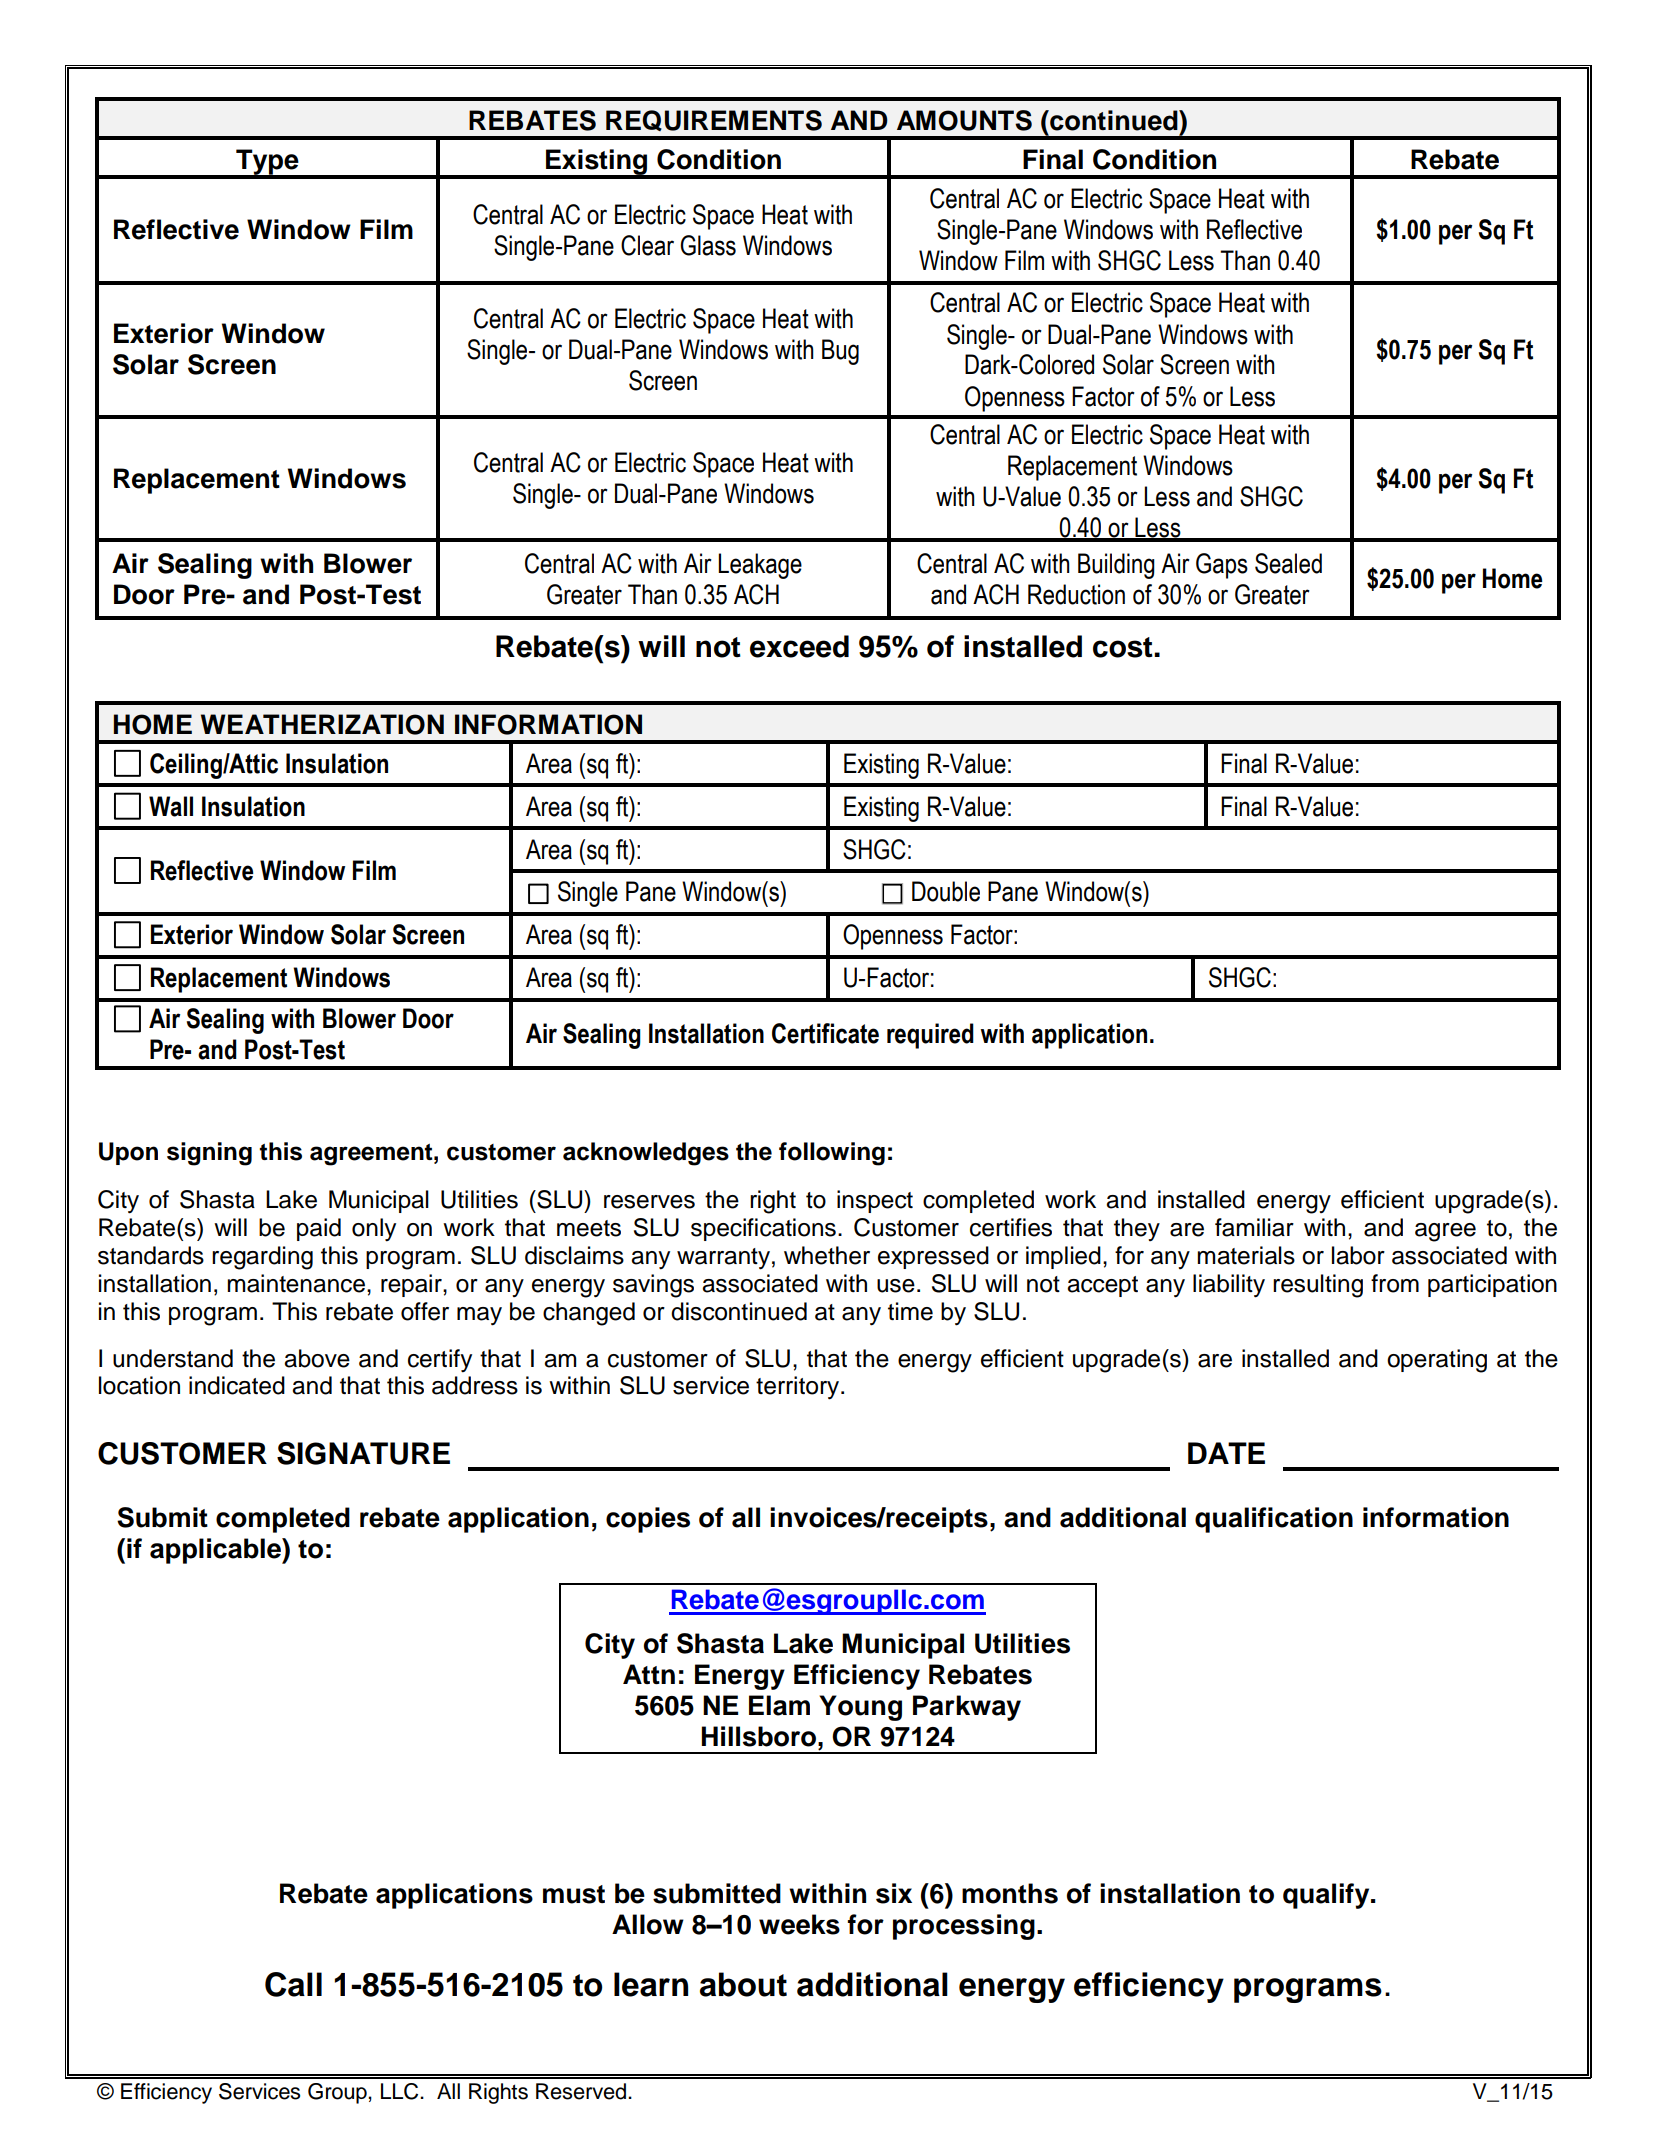 Image resolution: width=1656 pixels, height=2143 pixels. Describe the element at coordinates (1288, 563) in the image. I see `Sealed` at that location.
